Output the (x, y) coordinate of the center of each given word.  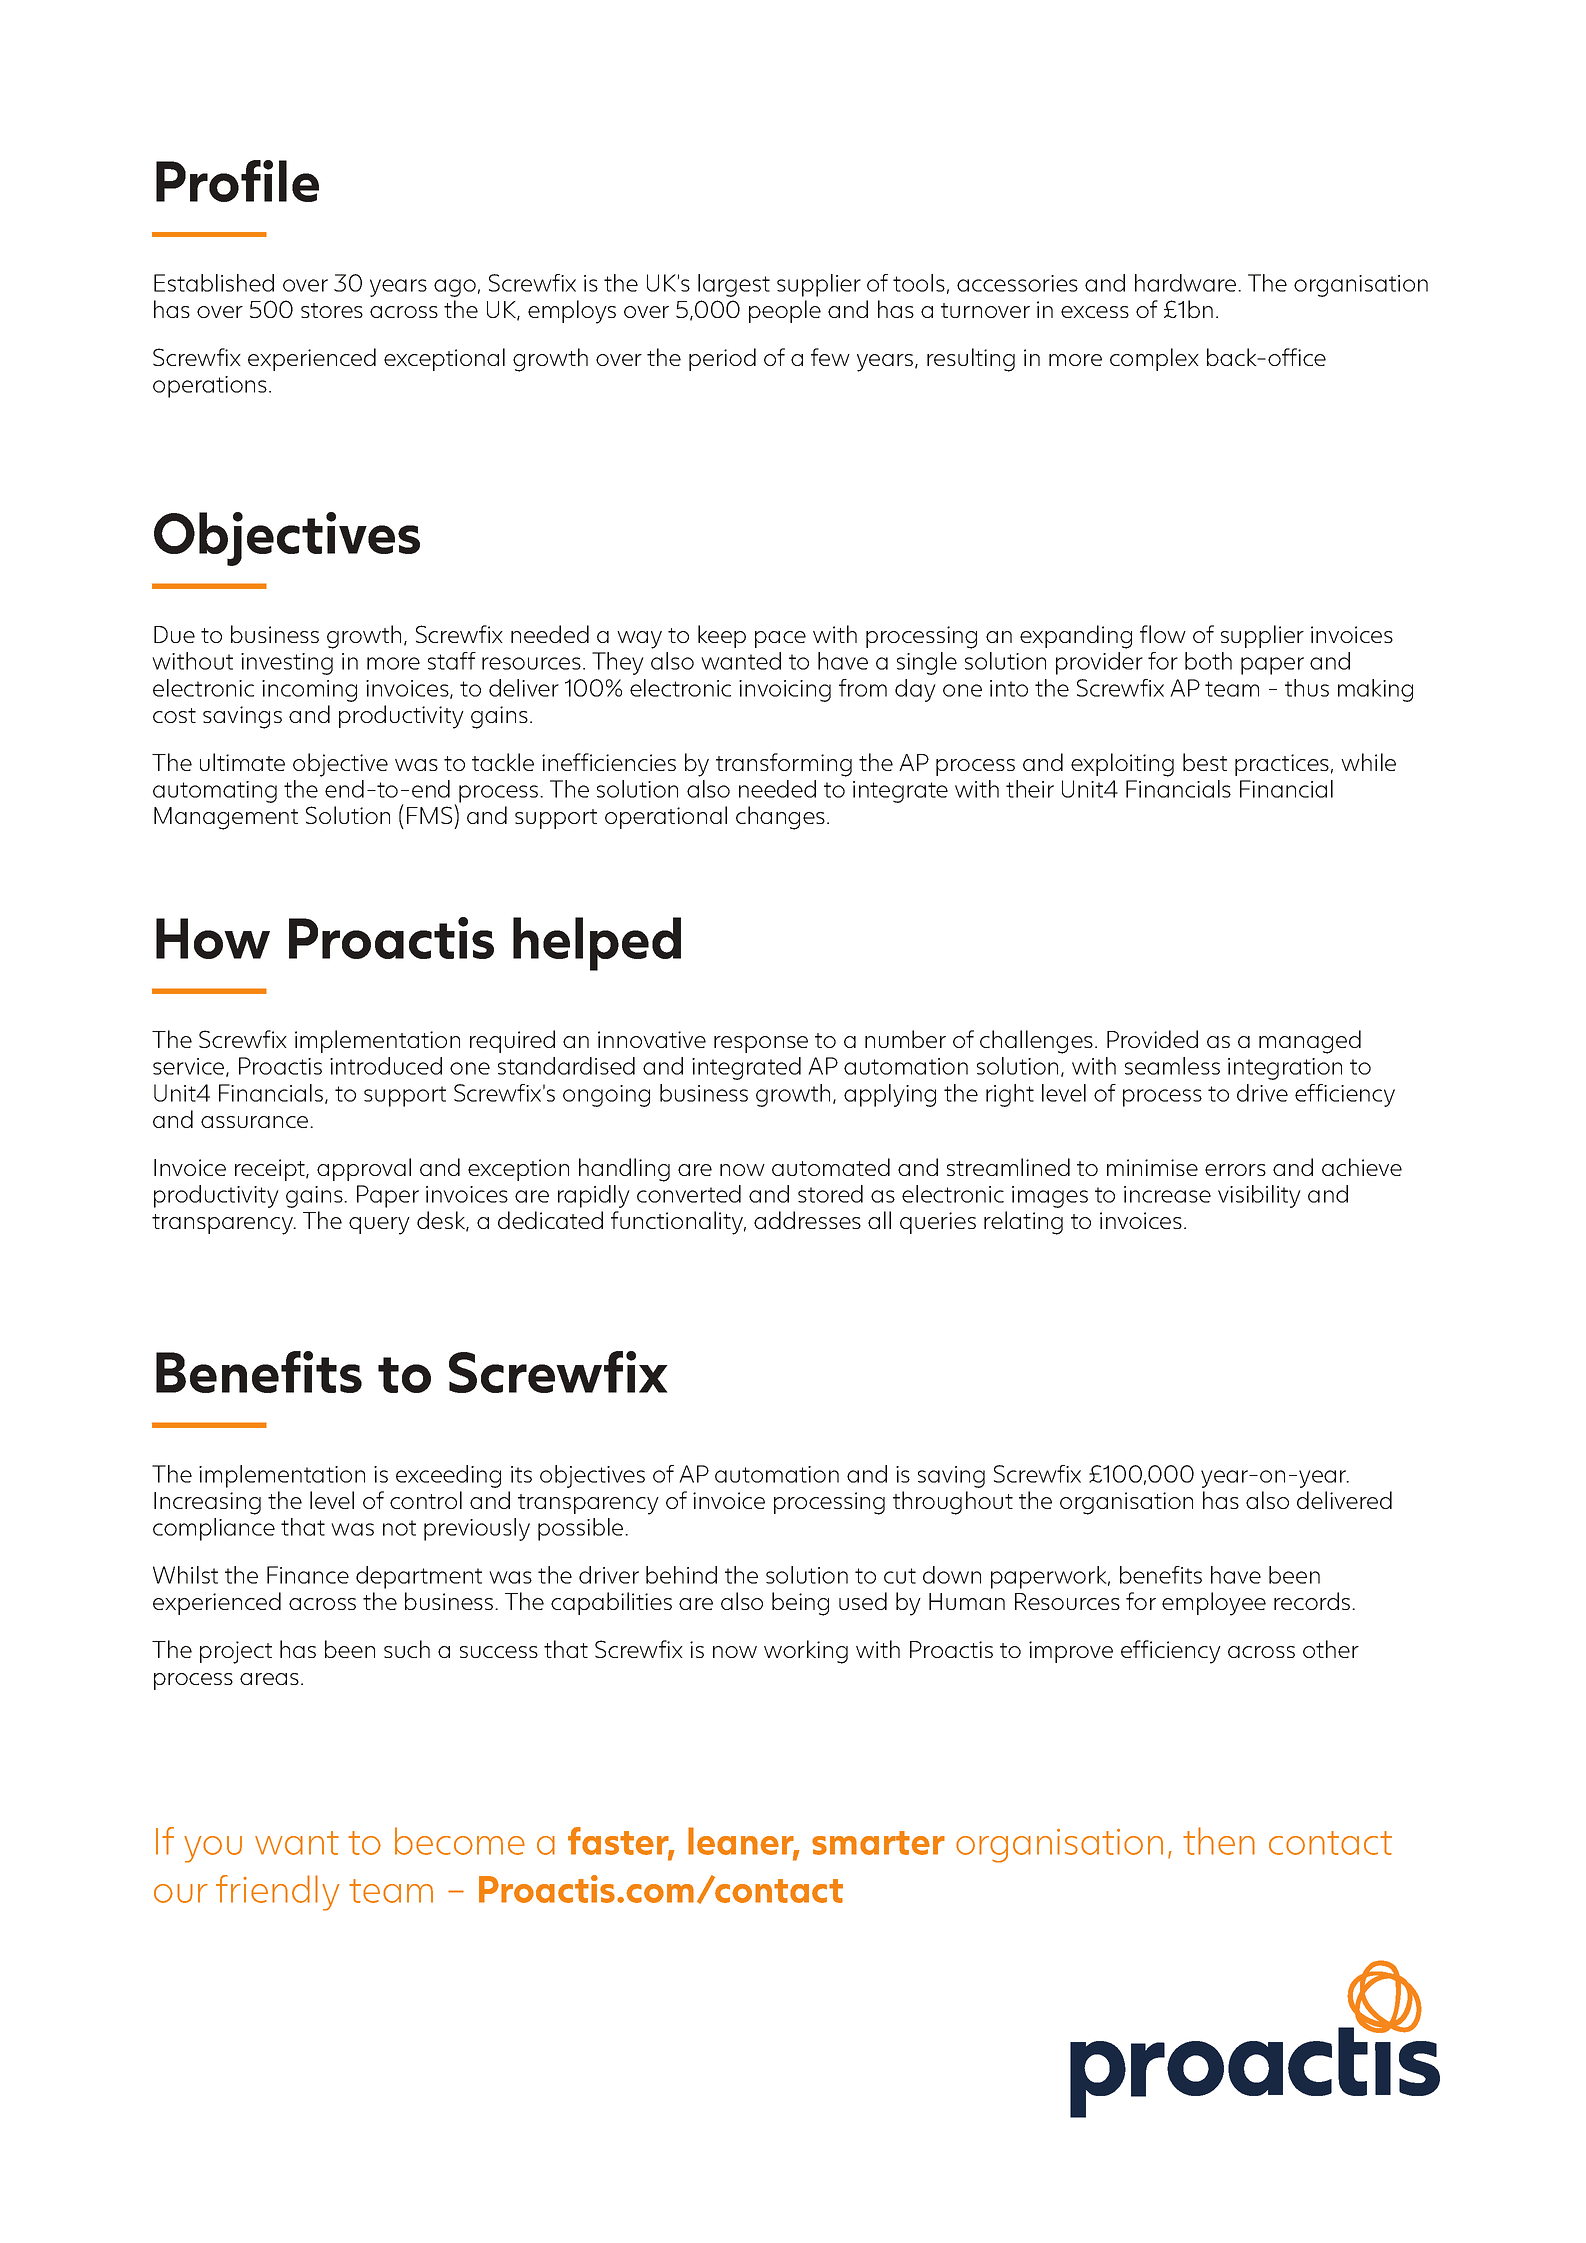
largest (734, 285)
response (761, 1044)
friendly (278, 1893)
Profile (237, 181)
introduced (386, 1066)
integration (1285, 1069)
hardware (1187, 283)
